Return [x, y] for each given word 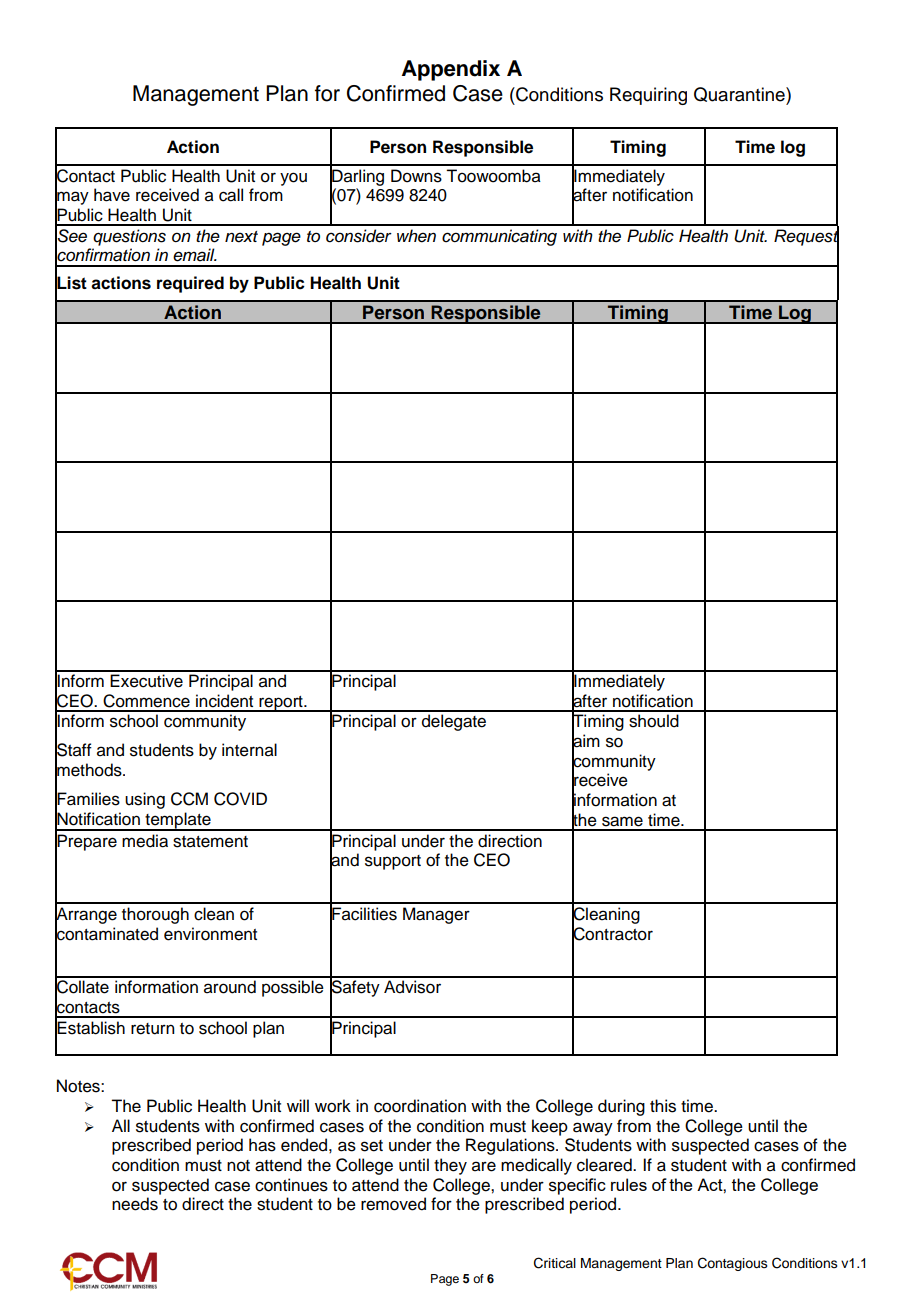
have [112, 195]
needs [135, 1204]
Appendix [451, 70]
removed [393, 1204]
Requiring [648, 96]
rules [629, 1184]
